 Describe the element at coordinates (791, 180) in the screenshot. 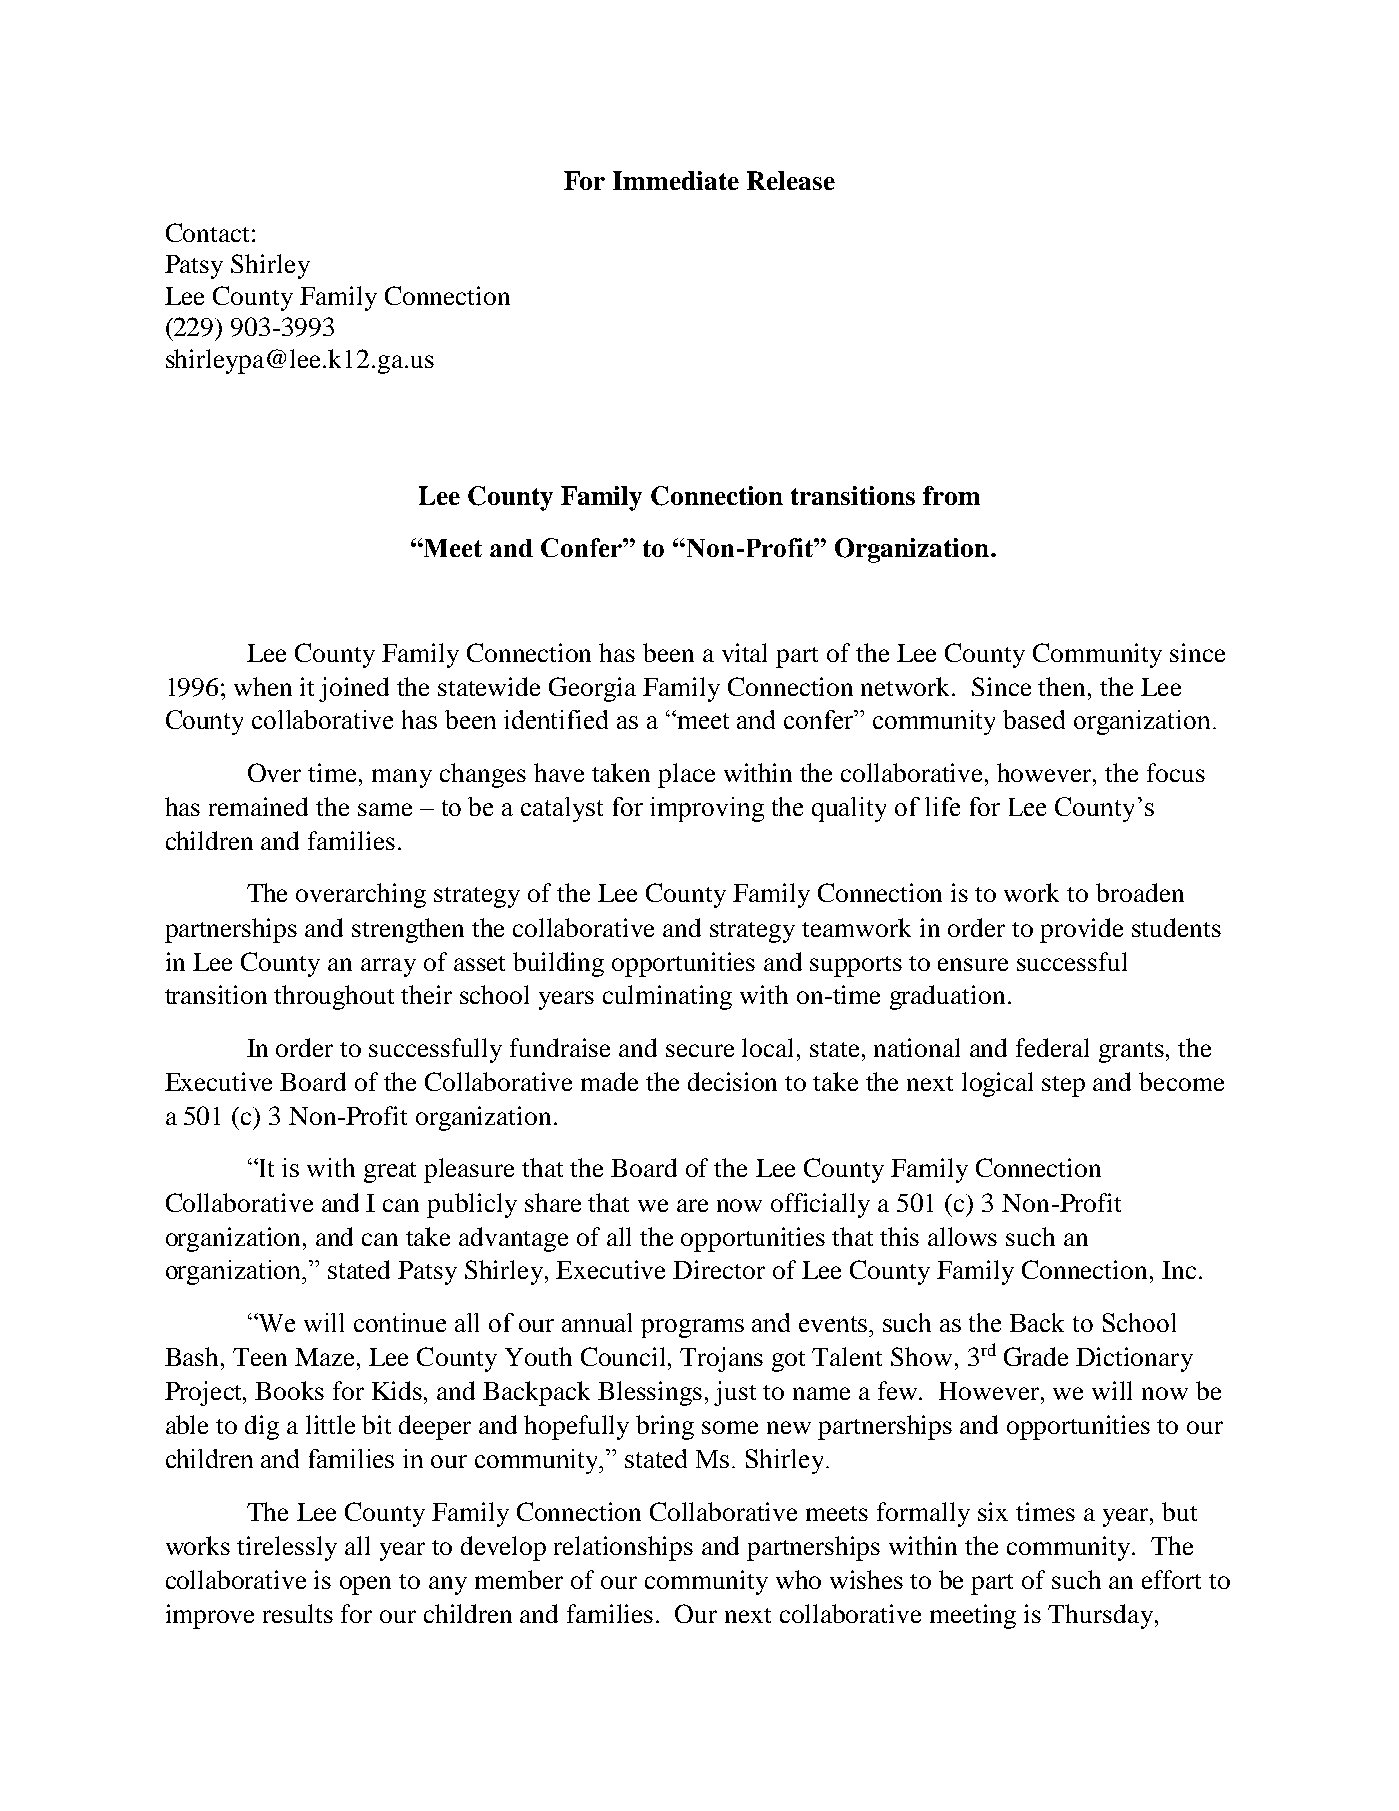

I see `Release` at that location.
